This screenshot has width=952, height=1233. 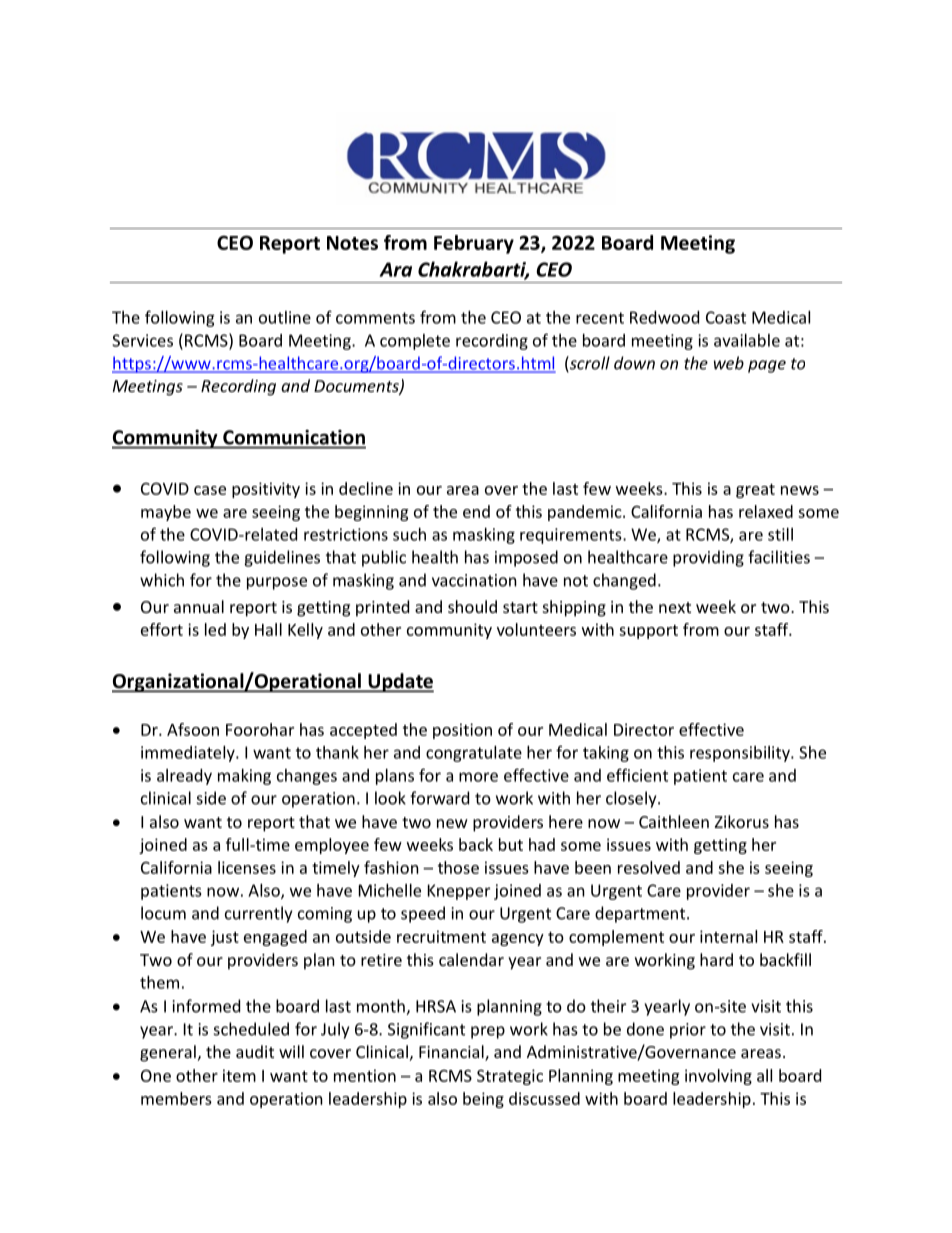 What do you see at coordinates (755, 491) in the screenshot?
I see `great` at bounding box center [755, 491].
